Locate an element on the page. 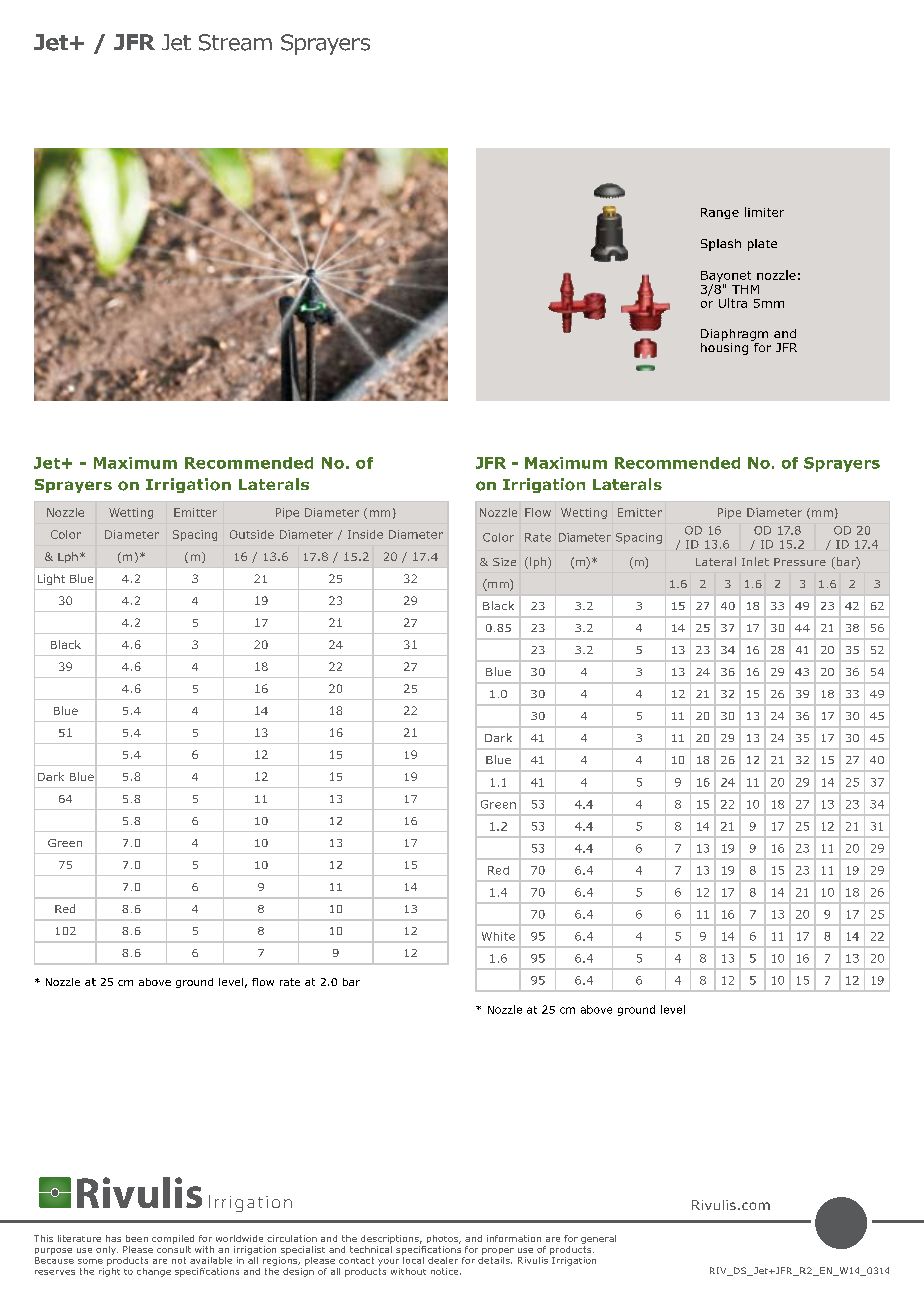 Image resolution: width=924 pixels, height=1308 pixels. Inlet is located at coordinates (755, 561).
